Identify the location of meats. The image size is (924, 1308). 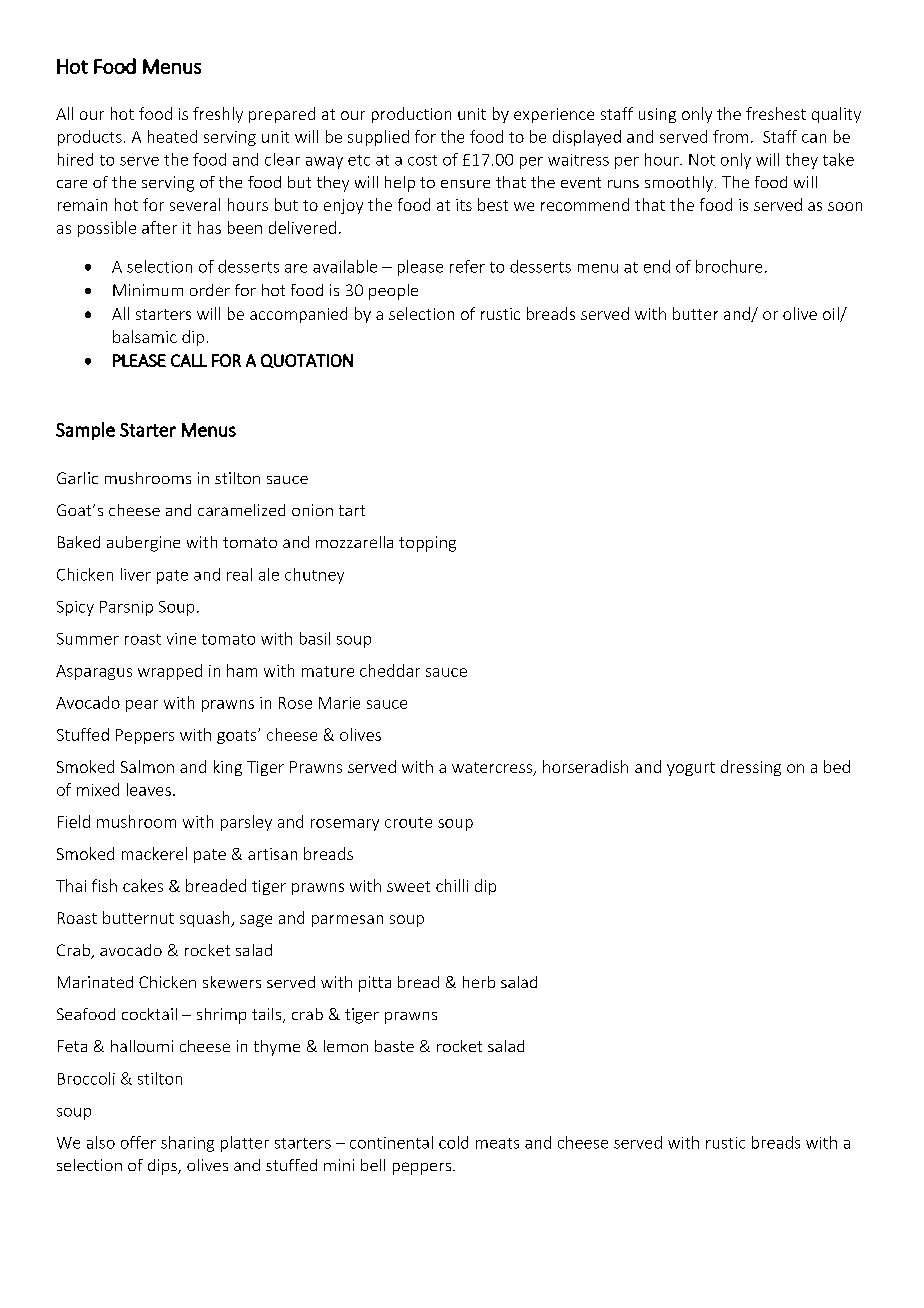
(497, 1143).
